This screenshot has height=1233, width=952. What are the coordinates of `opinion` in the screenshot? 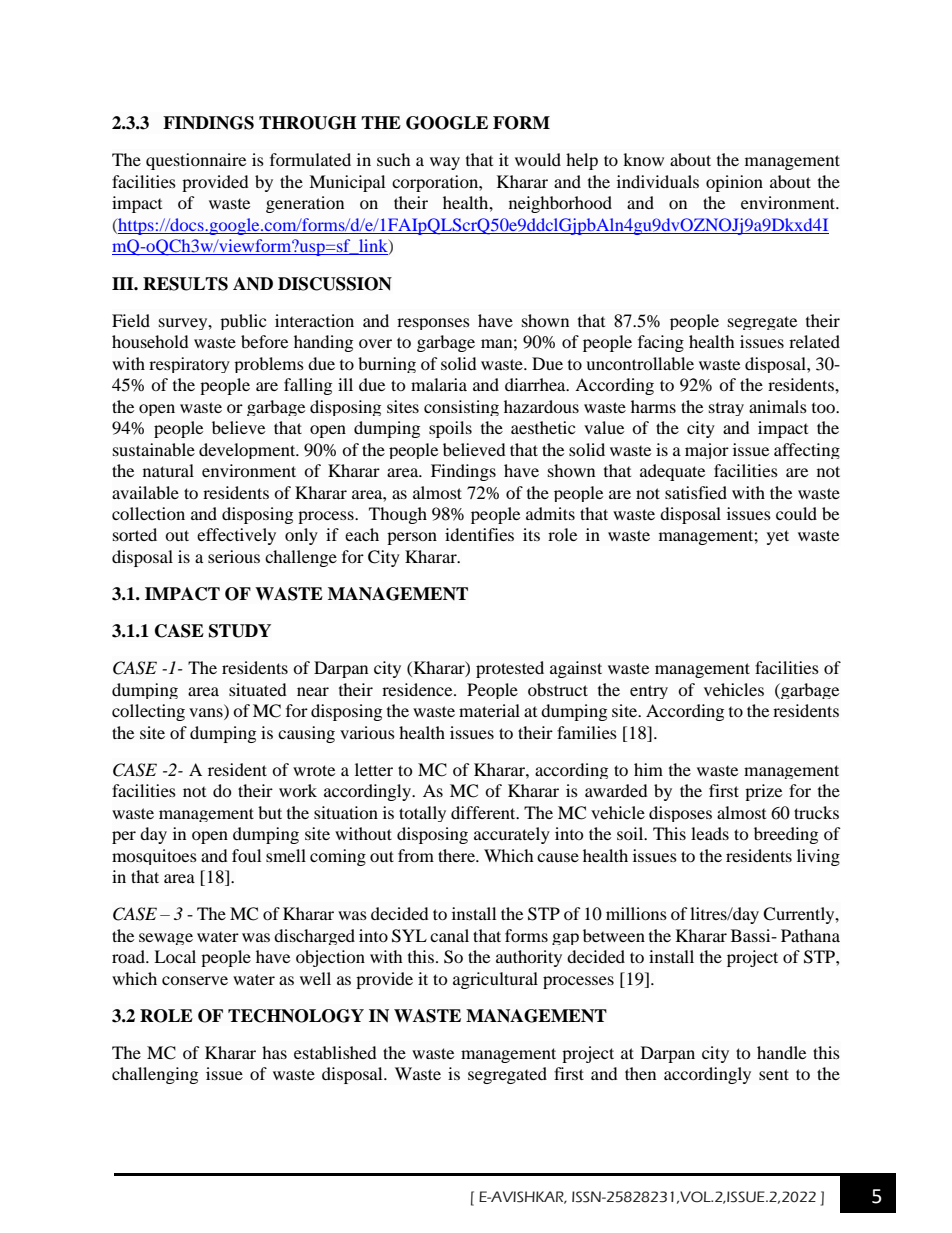 It's located at (734, 183).
